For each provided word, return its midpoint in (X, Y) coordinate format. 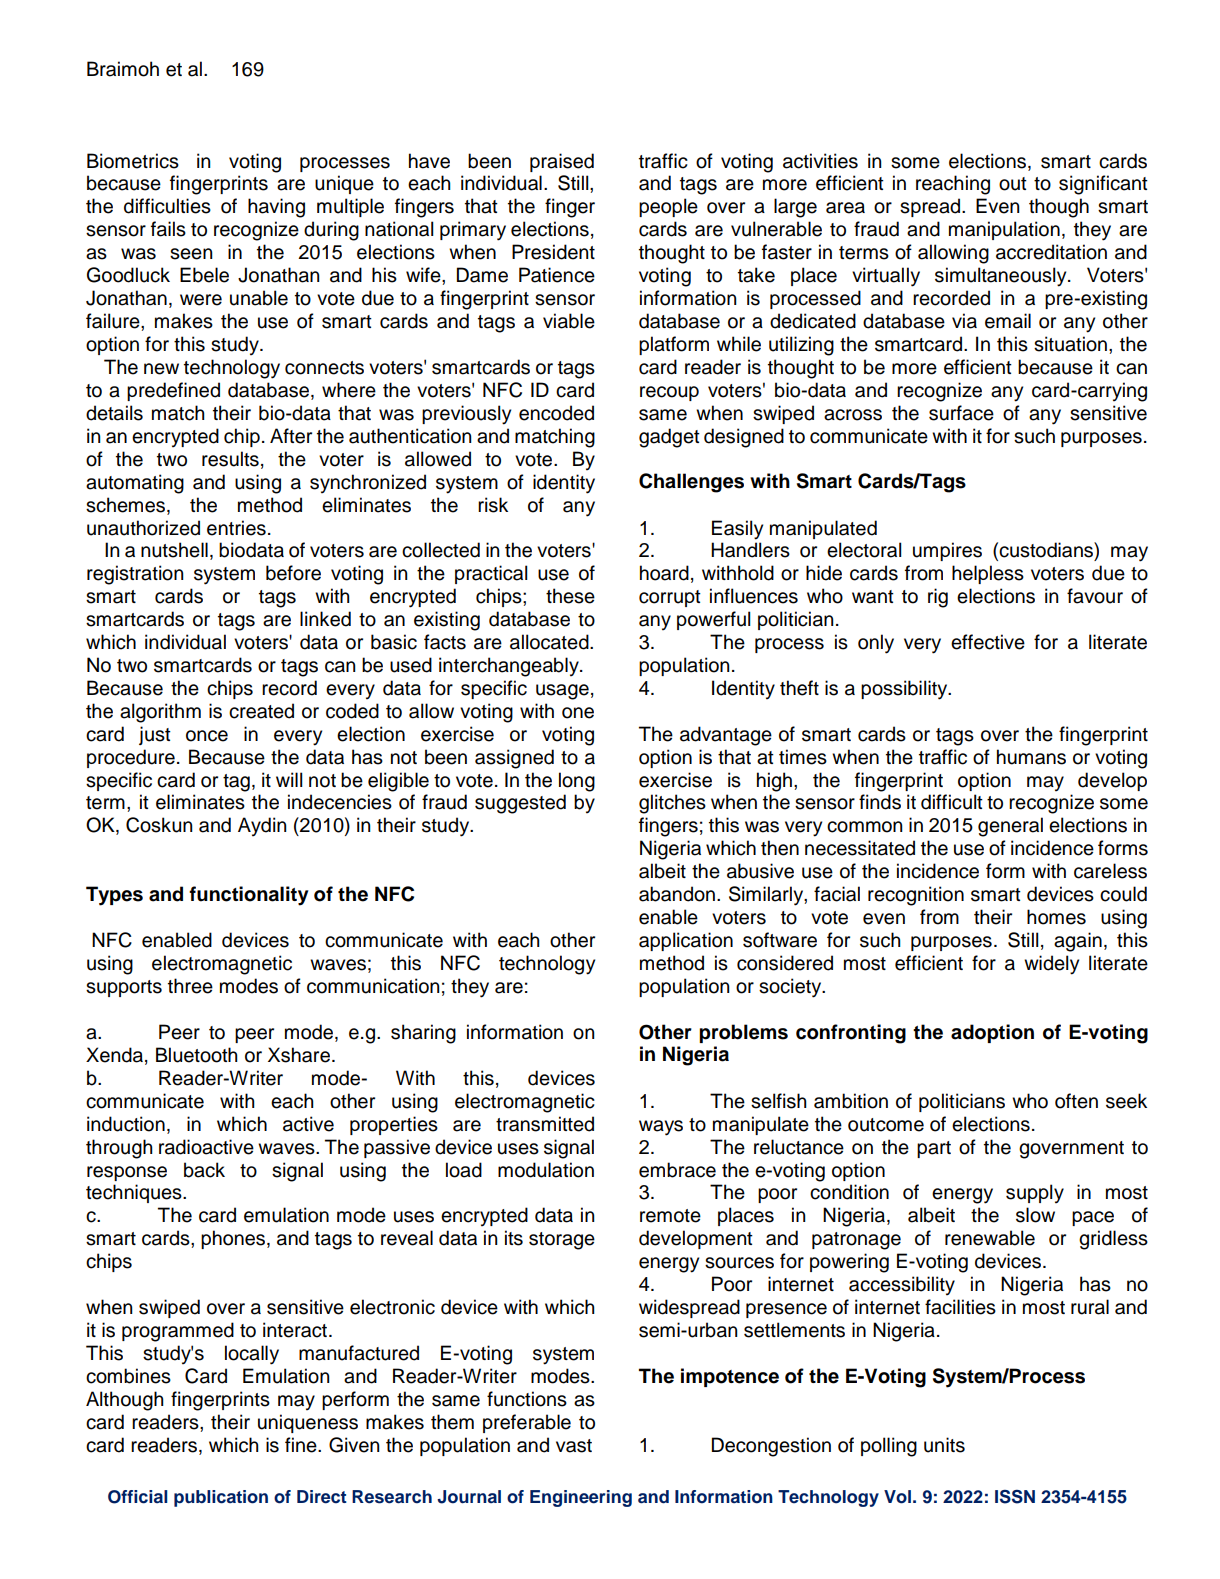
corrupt (670, 598)
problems (743, 1033)
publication (221, 1498)
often (1076, 1101)
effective (988, 642)
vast (574, 1446)
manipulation (1004, 230)
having (276, 208)
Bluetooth (197, 1055)
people (668, 207)
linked (325, 619)
